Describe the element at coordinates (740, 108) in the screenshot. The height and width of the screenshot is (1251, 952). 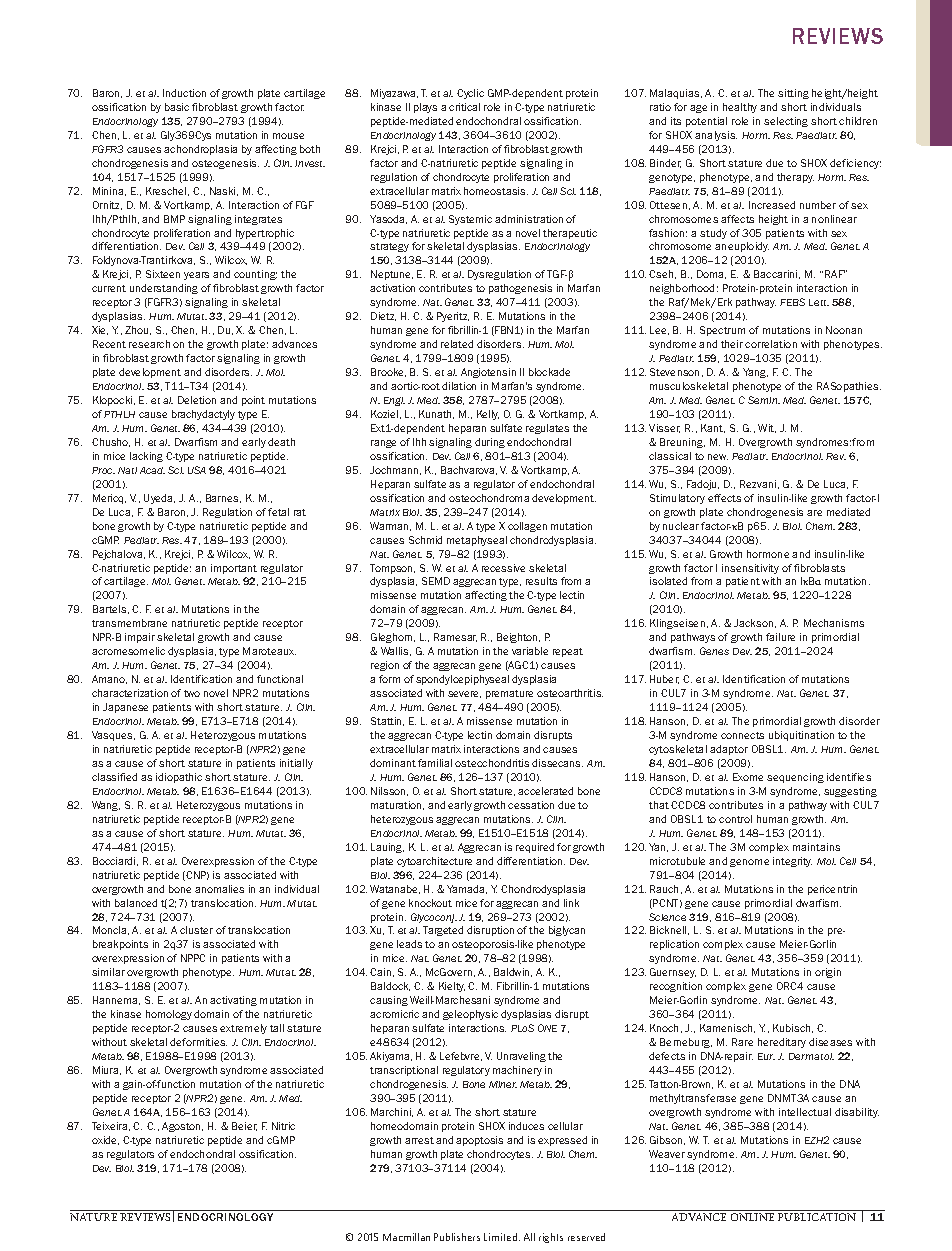
I see `healthy` at that location.
